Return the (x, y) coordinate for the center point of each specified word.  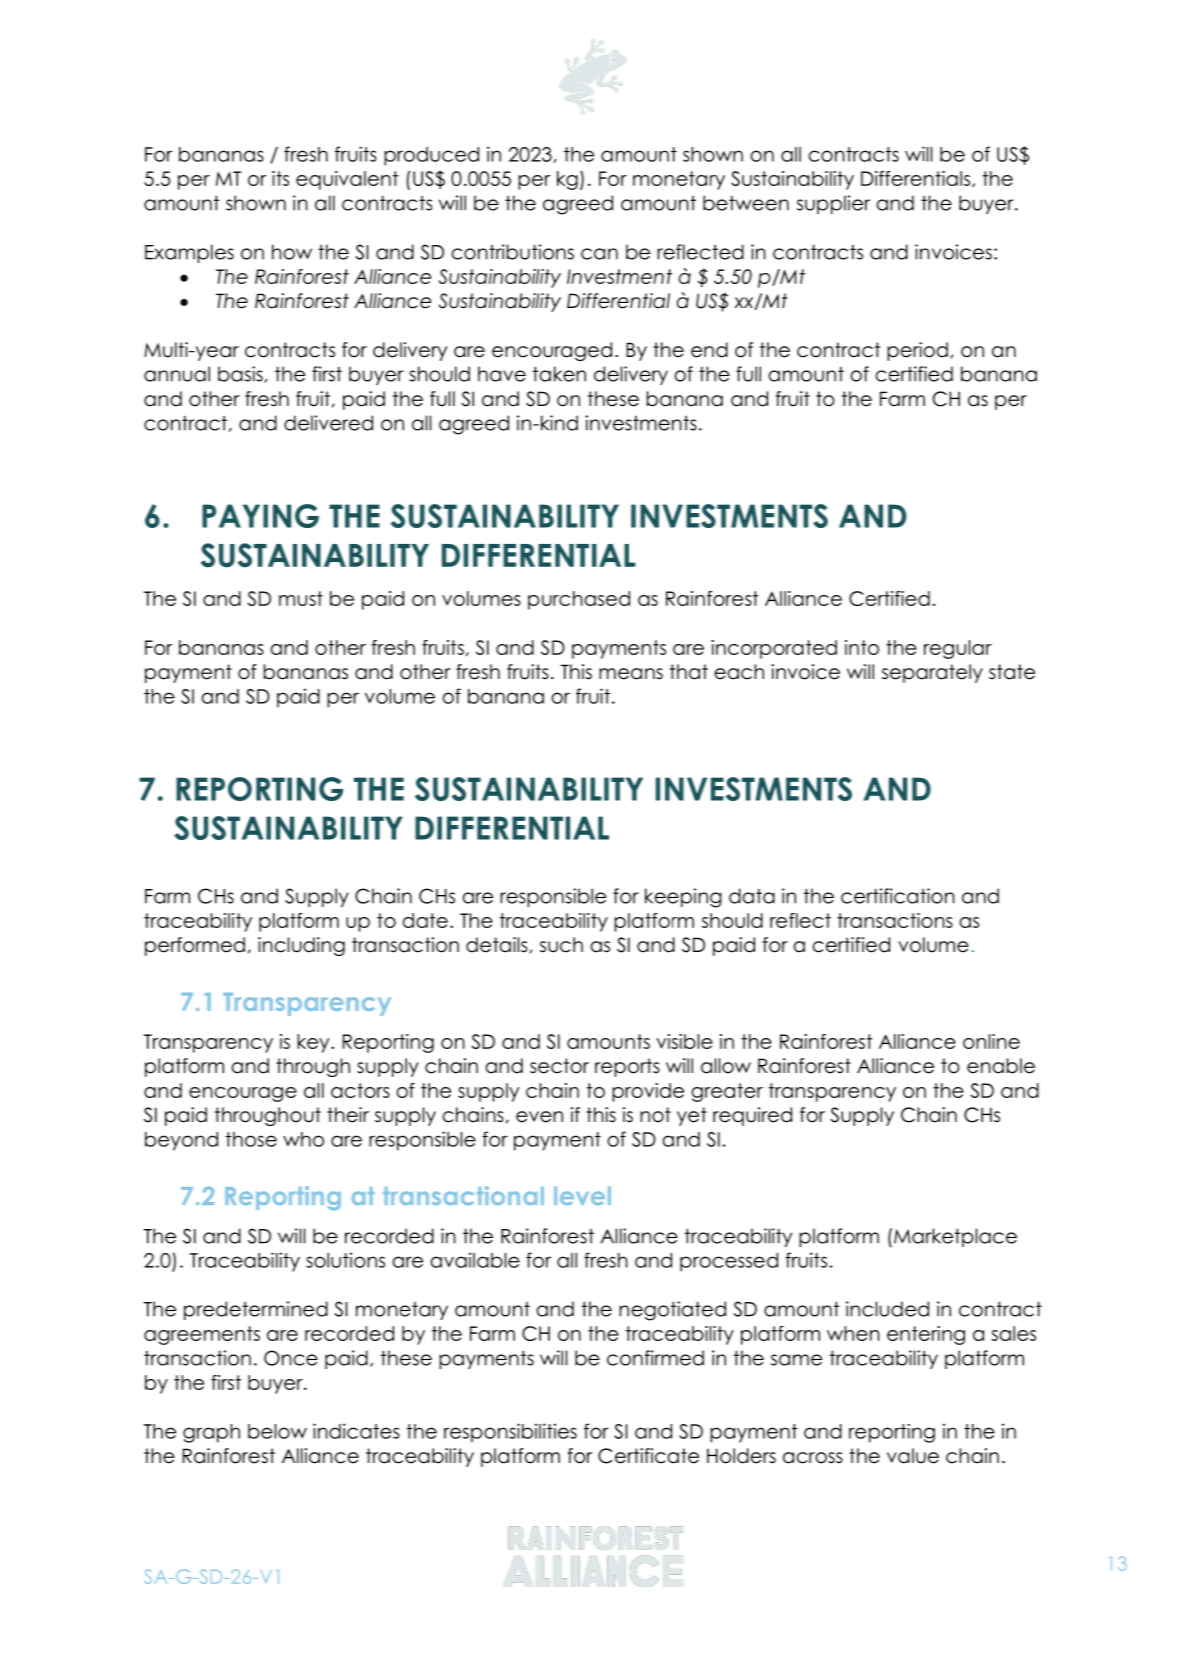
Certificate (648, 1456)
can (599, 254)
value (913, 1456)
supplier (833, 204)
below (277, 1431)
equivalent (347, 180)
